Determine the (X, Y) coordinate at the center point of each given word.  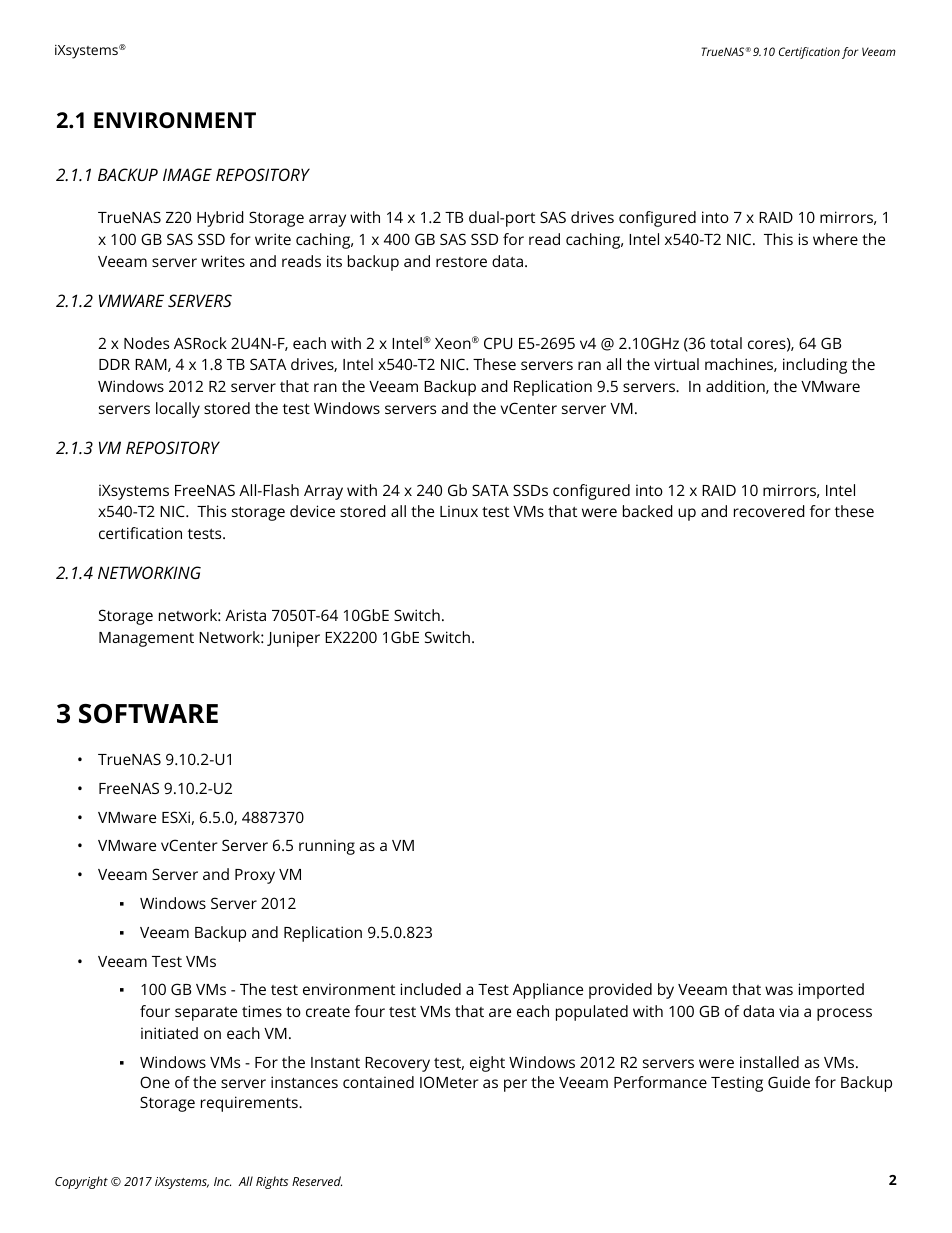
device (312, 511)
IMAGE (187, 174)
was (779, 990)
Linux (459, 511)
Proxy (255, 876)
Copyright (81, 1182)
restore (461, 262)
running (327, 847)
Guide (789, 1082)
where (835, 239)
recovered (769, 511)
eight (487, 1064)
